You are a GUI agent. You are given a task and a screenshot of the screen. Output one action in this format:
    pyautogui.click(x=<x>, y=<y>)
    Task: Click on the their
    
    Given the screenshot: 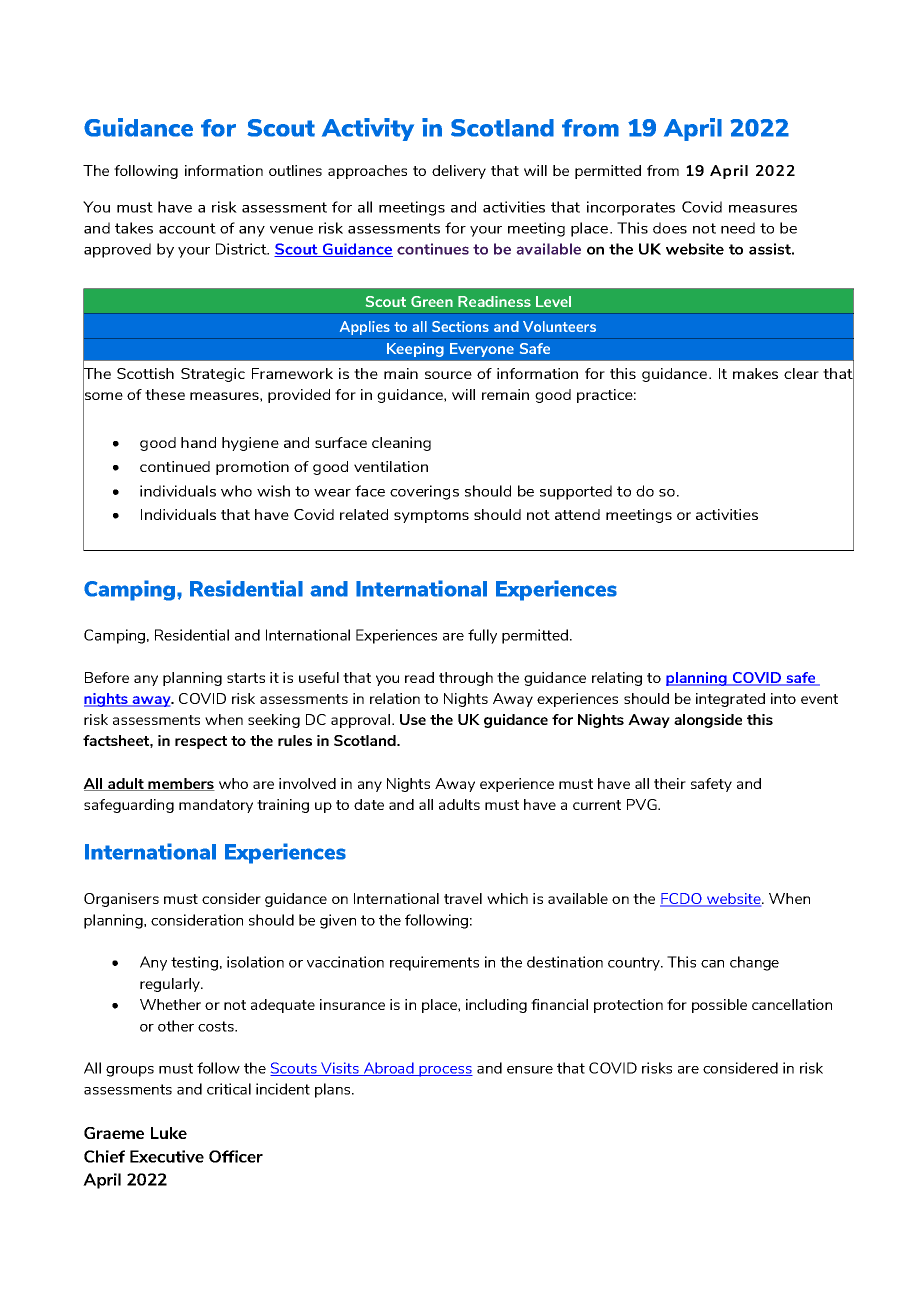 What is the action you would take?
    pyautogui.click(x=670, y=783)
